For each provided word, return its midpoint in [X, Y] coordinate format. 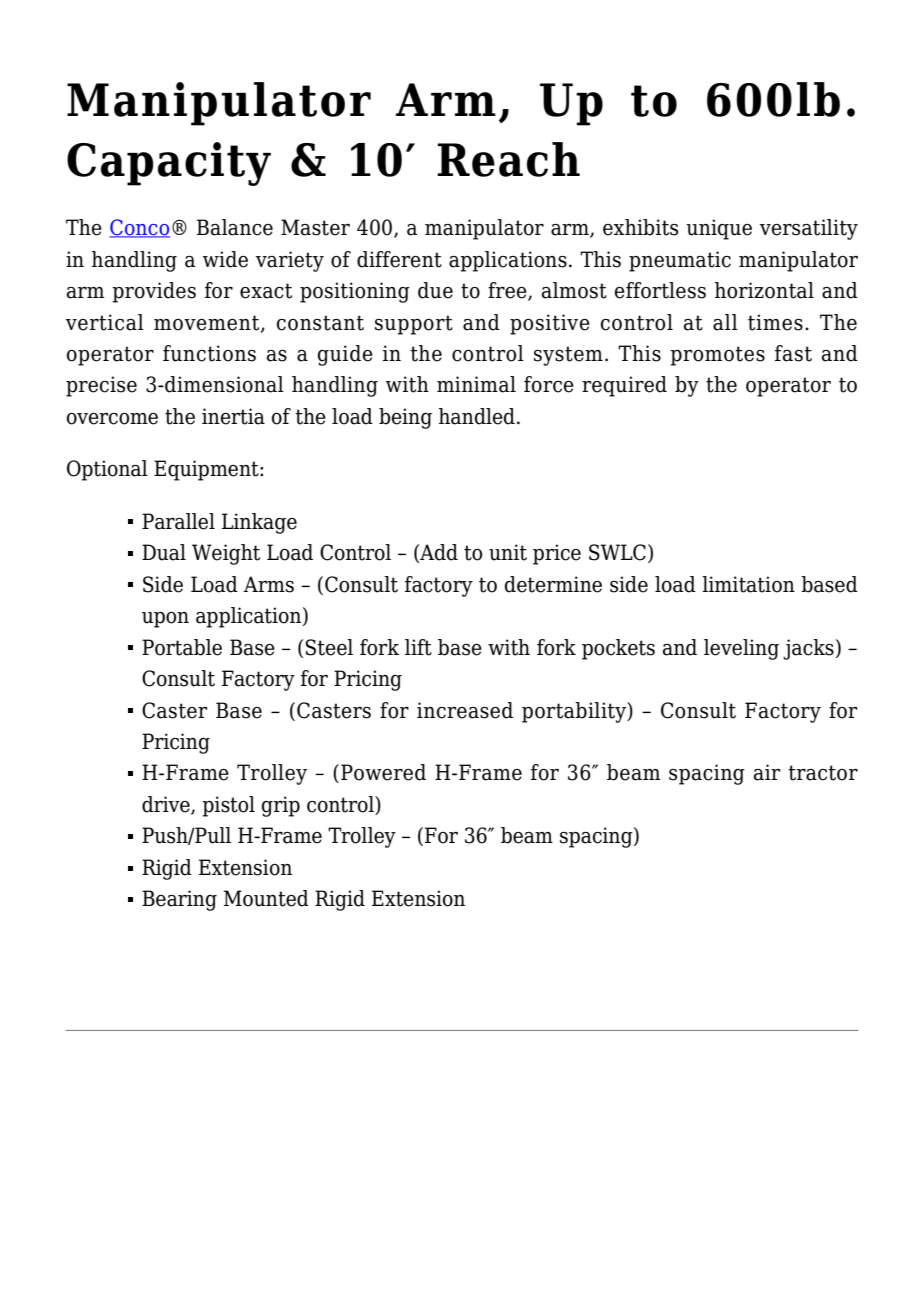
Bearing [179, 900]
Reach [508, 159]
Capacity [169, 164]
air [767, 772]
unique [719, 229]
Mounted [266, 898]
